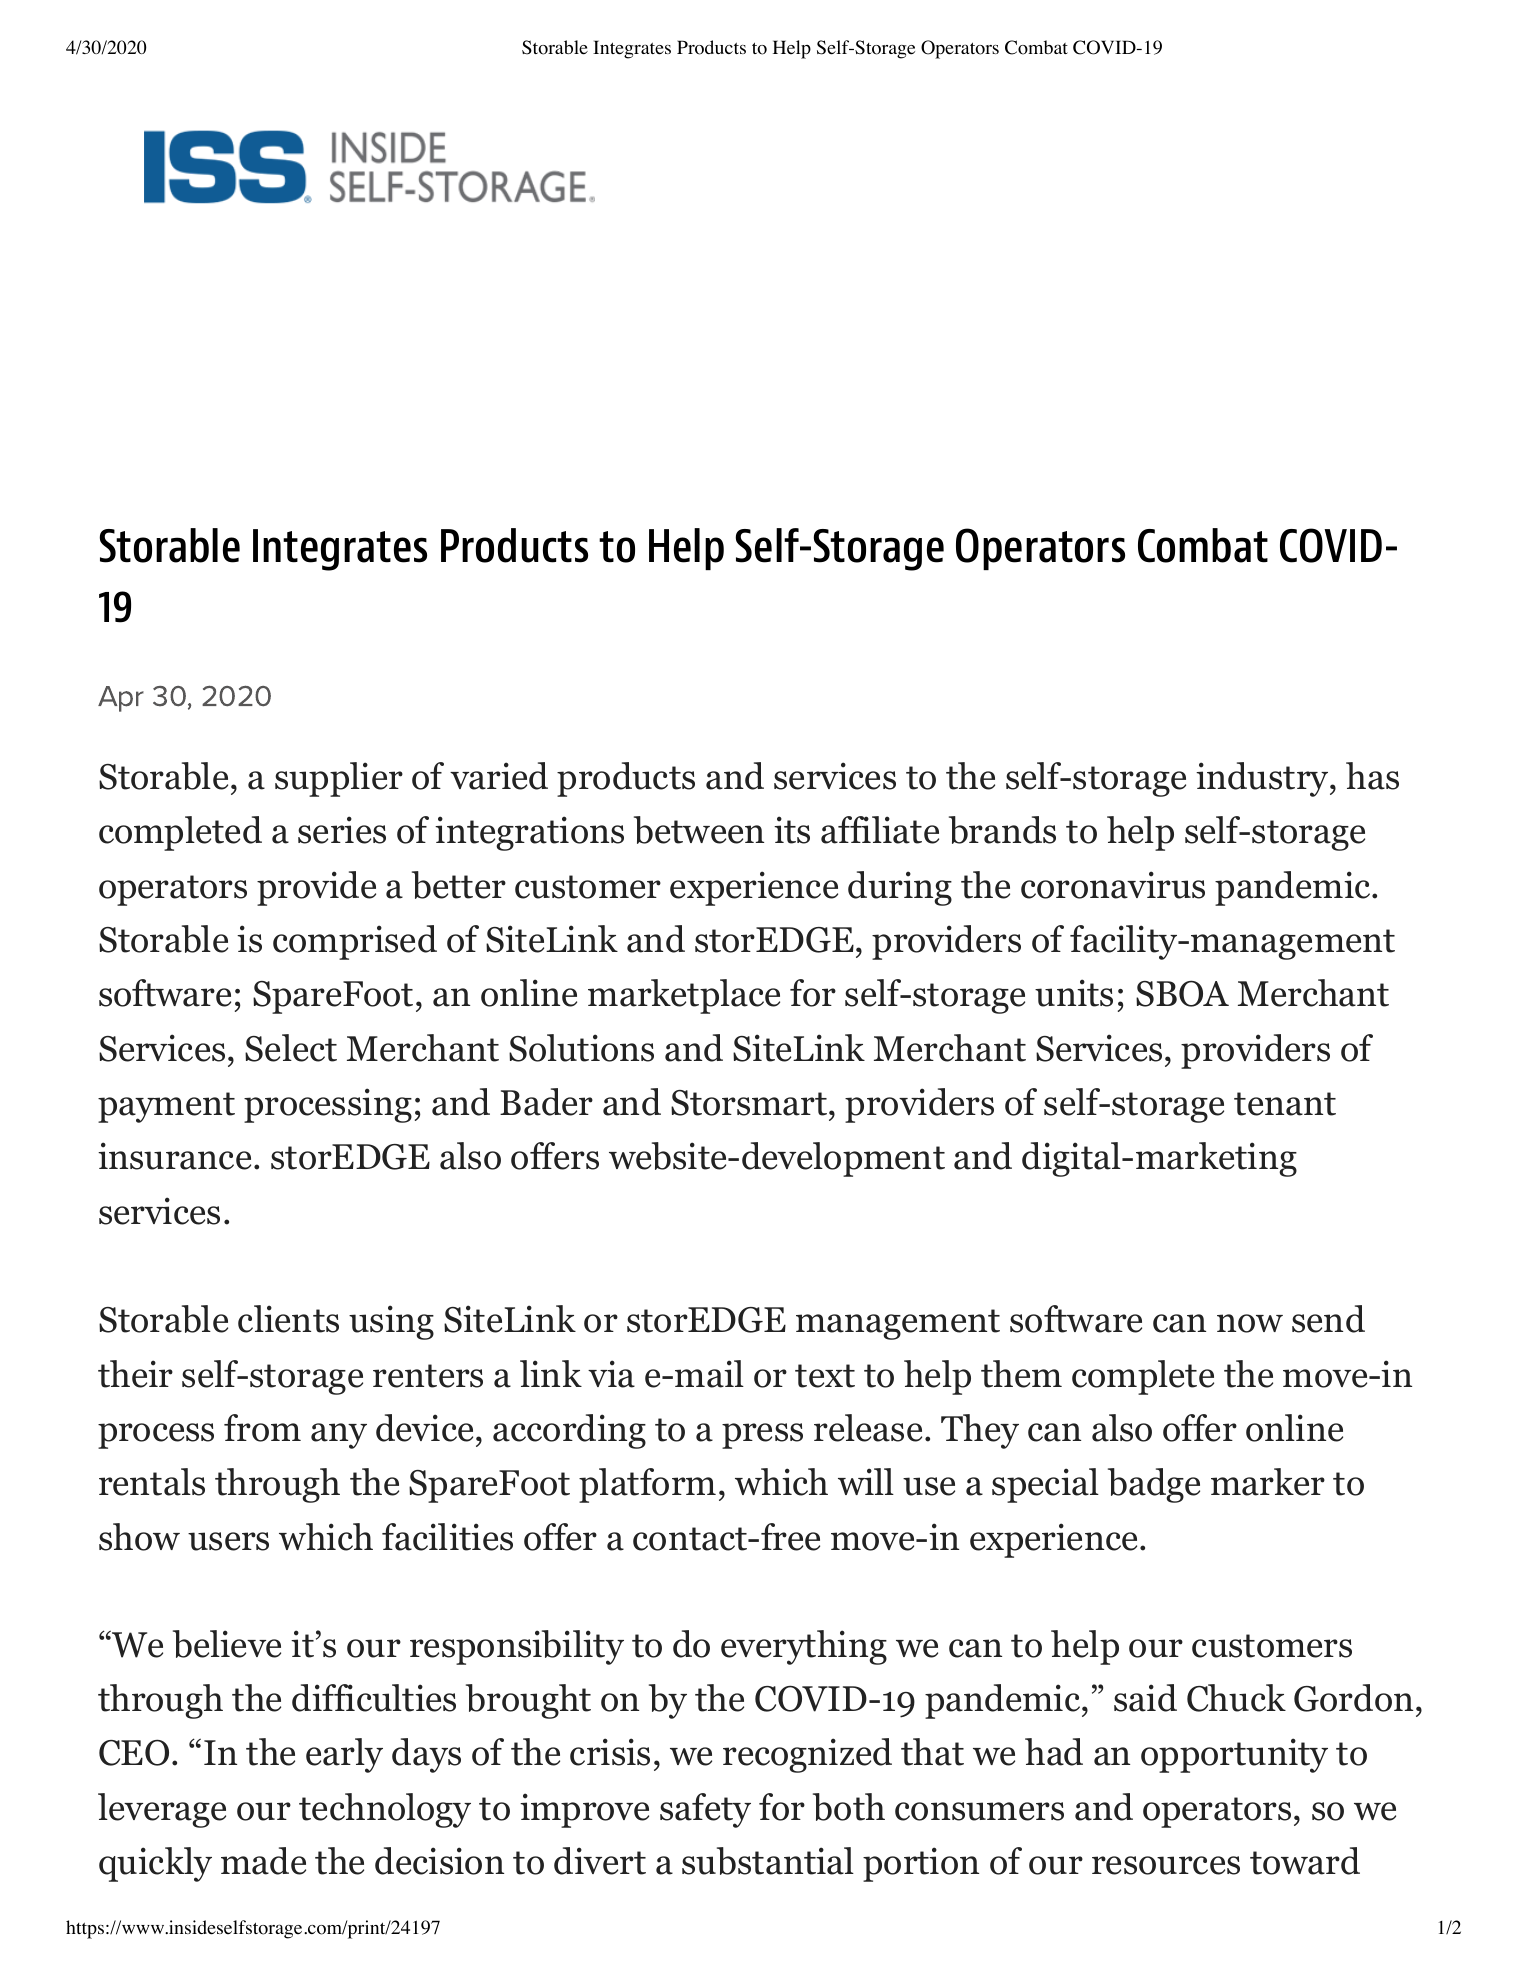 The image size is (1528, 1977). I want to click on now, so click(1250, 1323).
